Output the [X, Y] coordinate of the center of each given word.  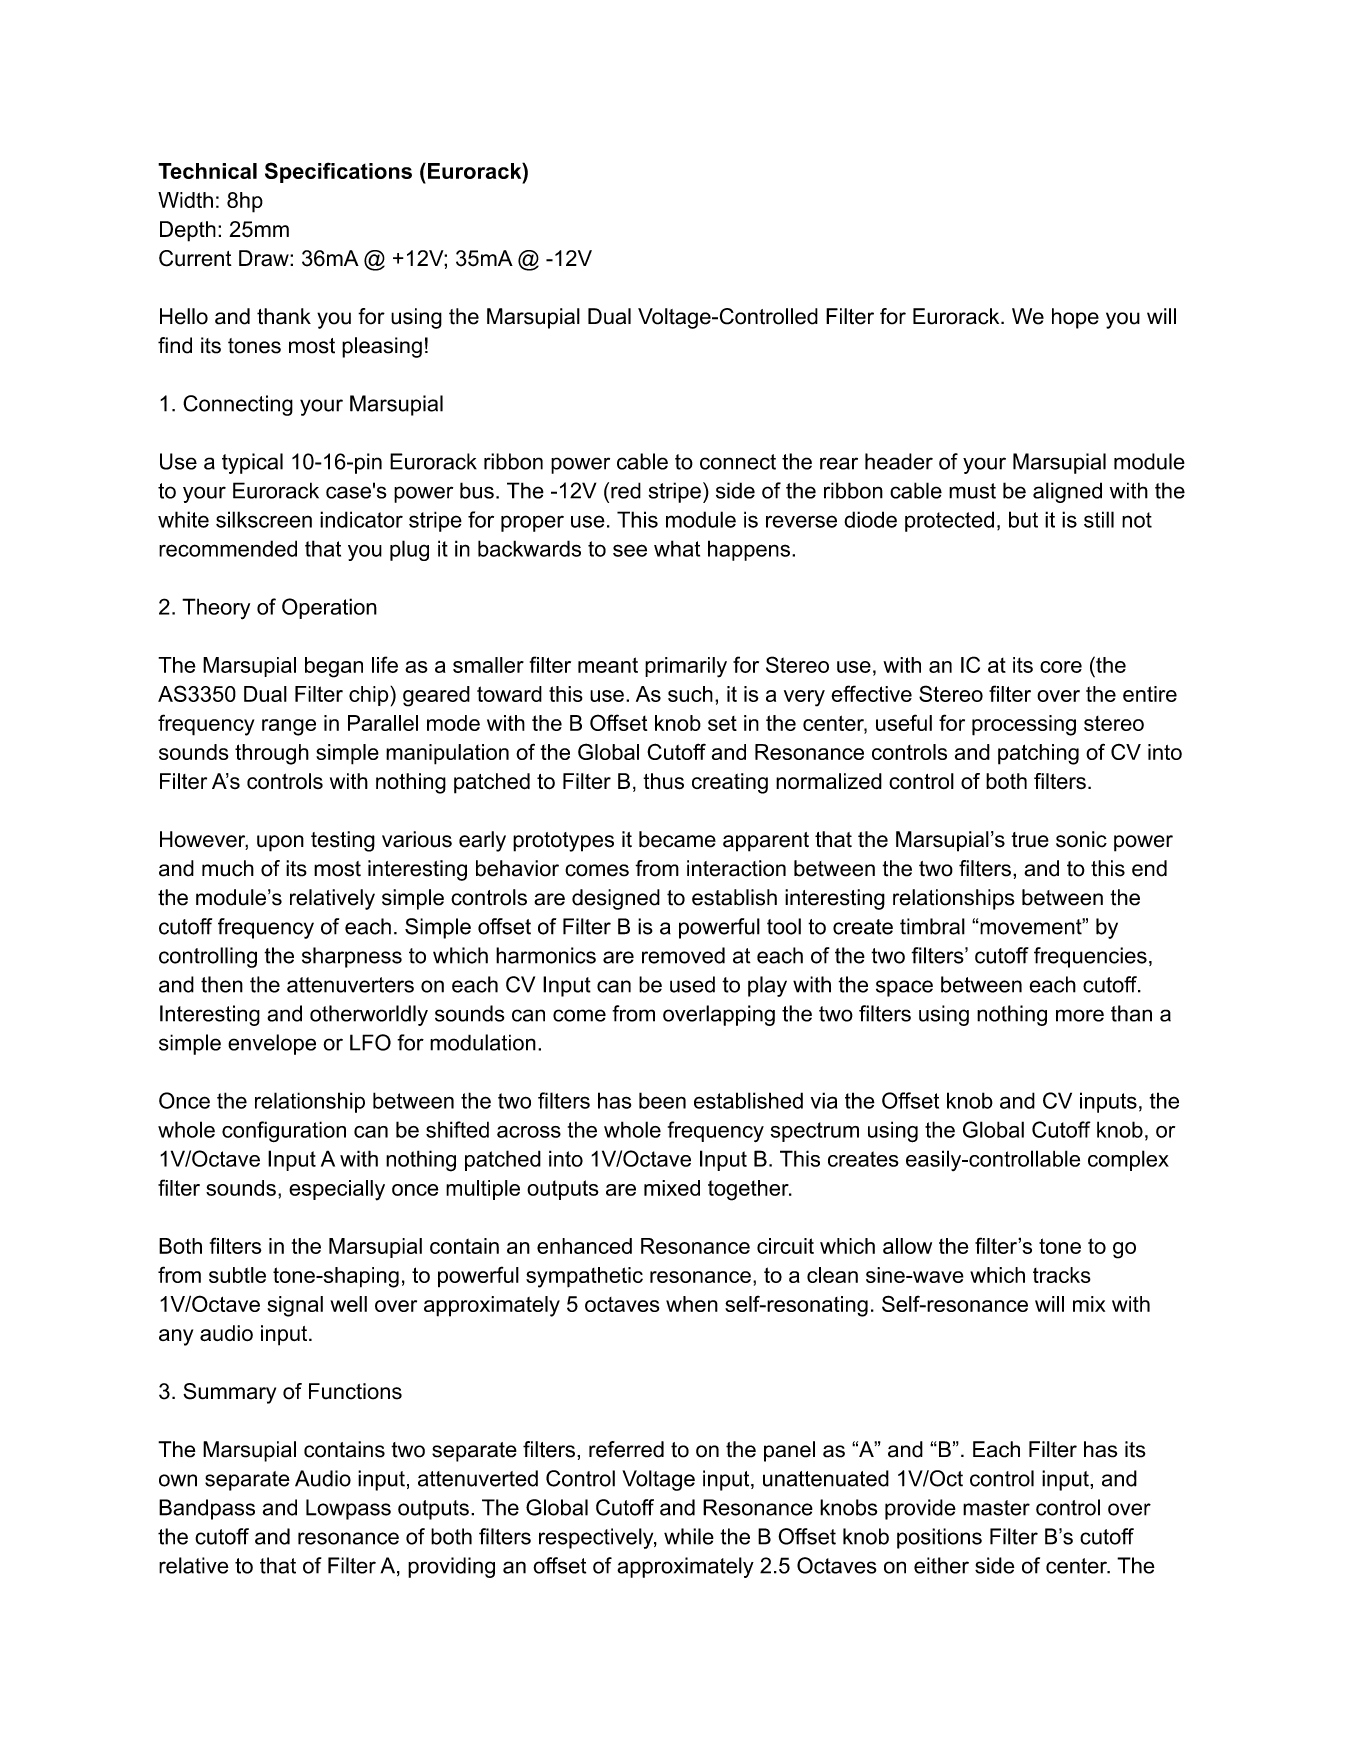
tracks [1062, 1275]
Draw [265, 258]
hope [1075, 318]
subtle [237, 1275]
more [1080, 1015]
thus [663, 781]
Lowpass [348, 1509]
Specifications [338, 172]
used [692, 984]
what [677, 548]
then [222, 984]
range [289, 727]
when [692, 1304]
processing [1024, 725]
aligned [1067, 492]
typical [252, 463]
